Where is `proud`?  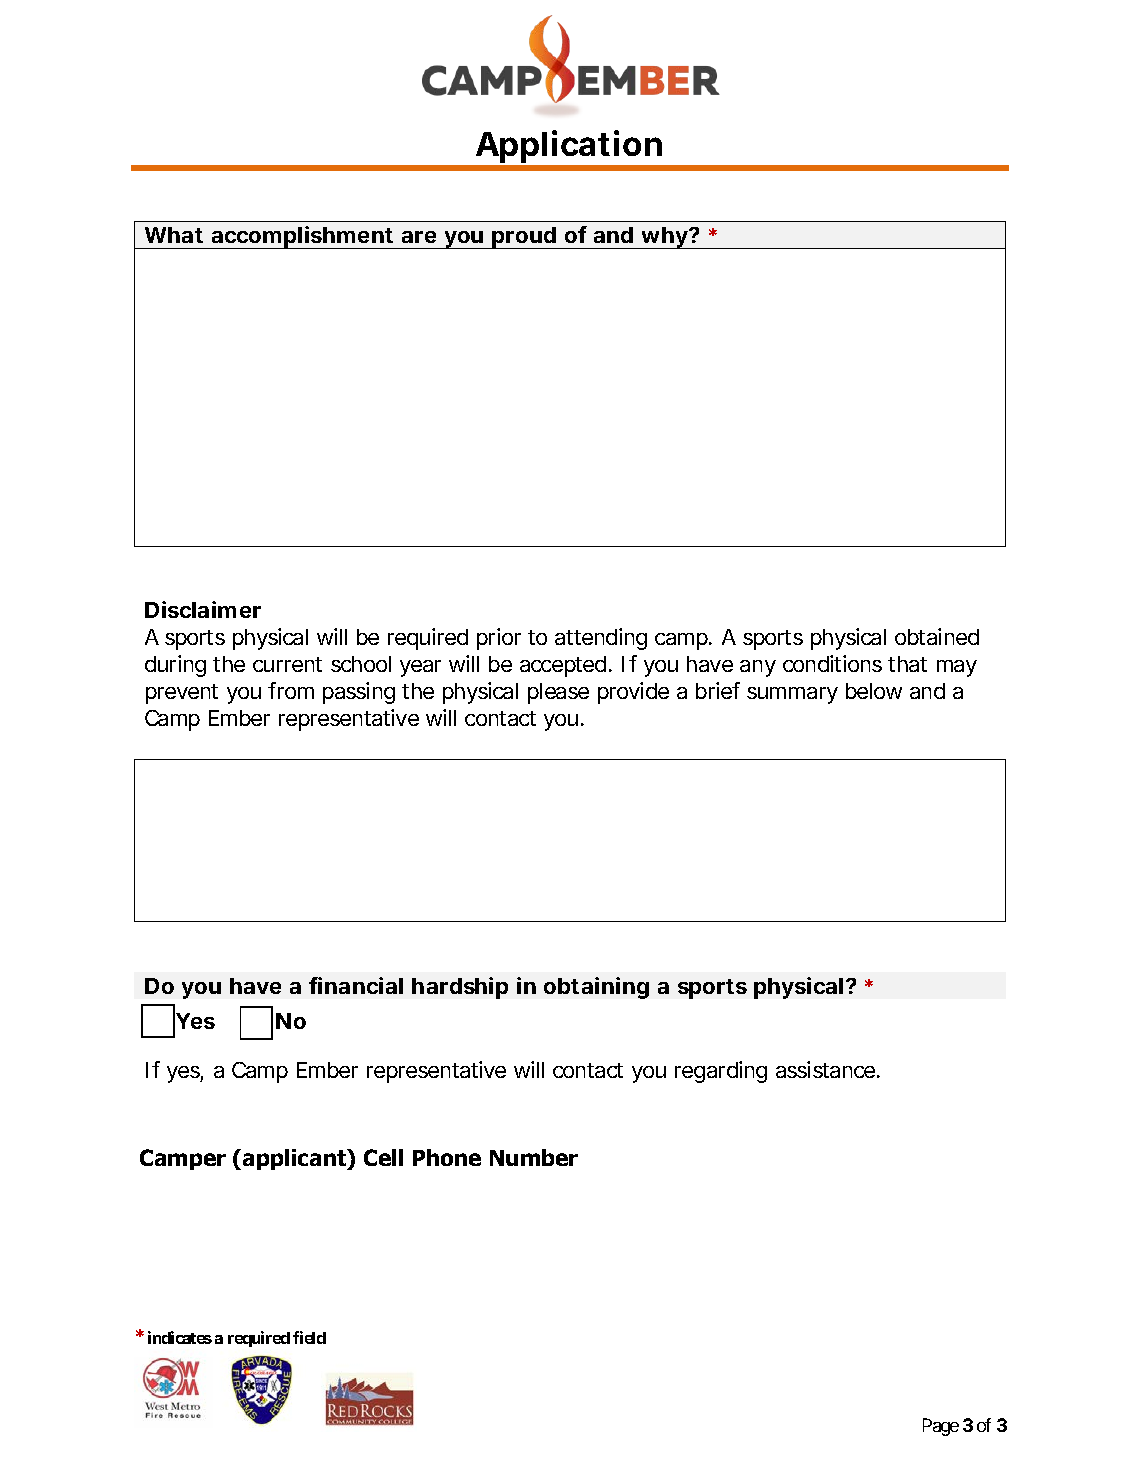 proud is located at coordinates (524, 238).
